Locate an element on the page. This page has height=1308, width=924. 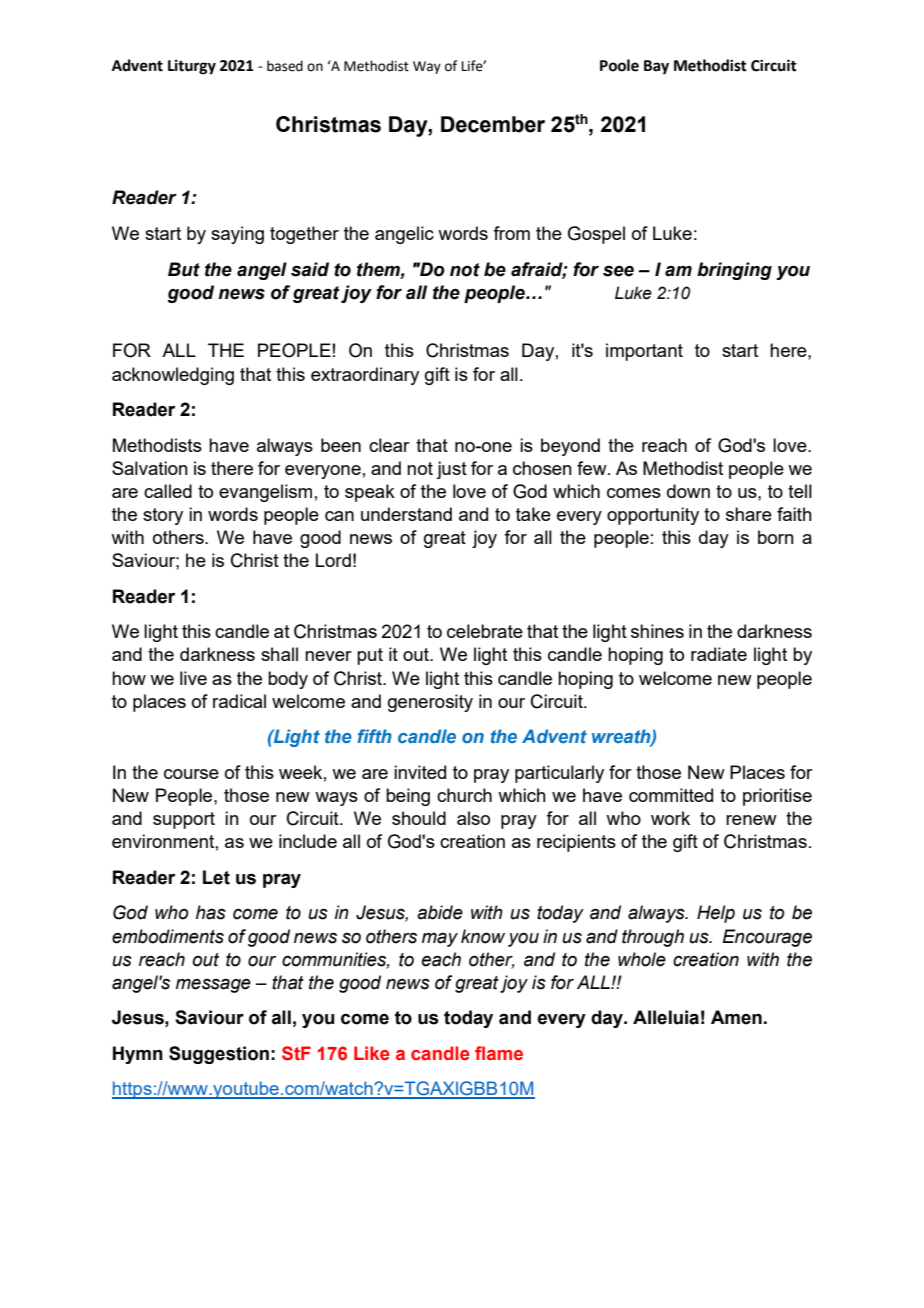
December is located at coordinates (493, 124).
